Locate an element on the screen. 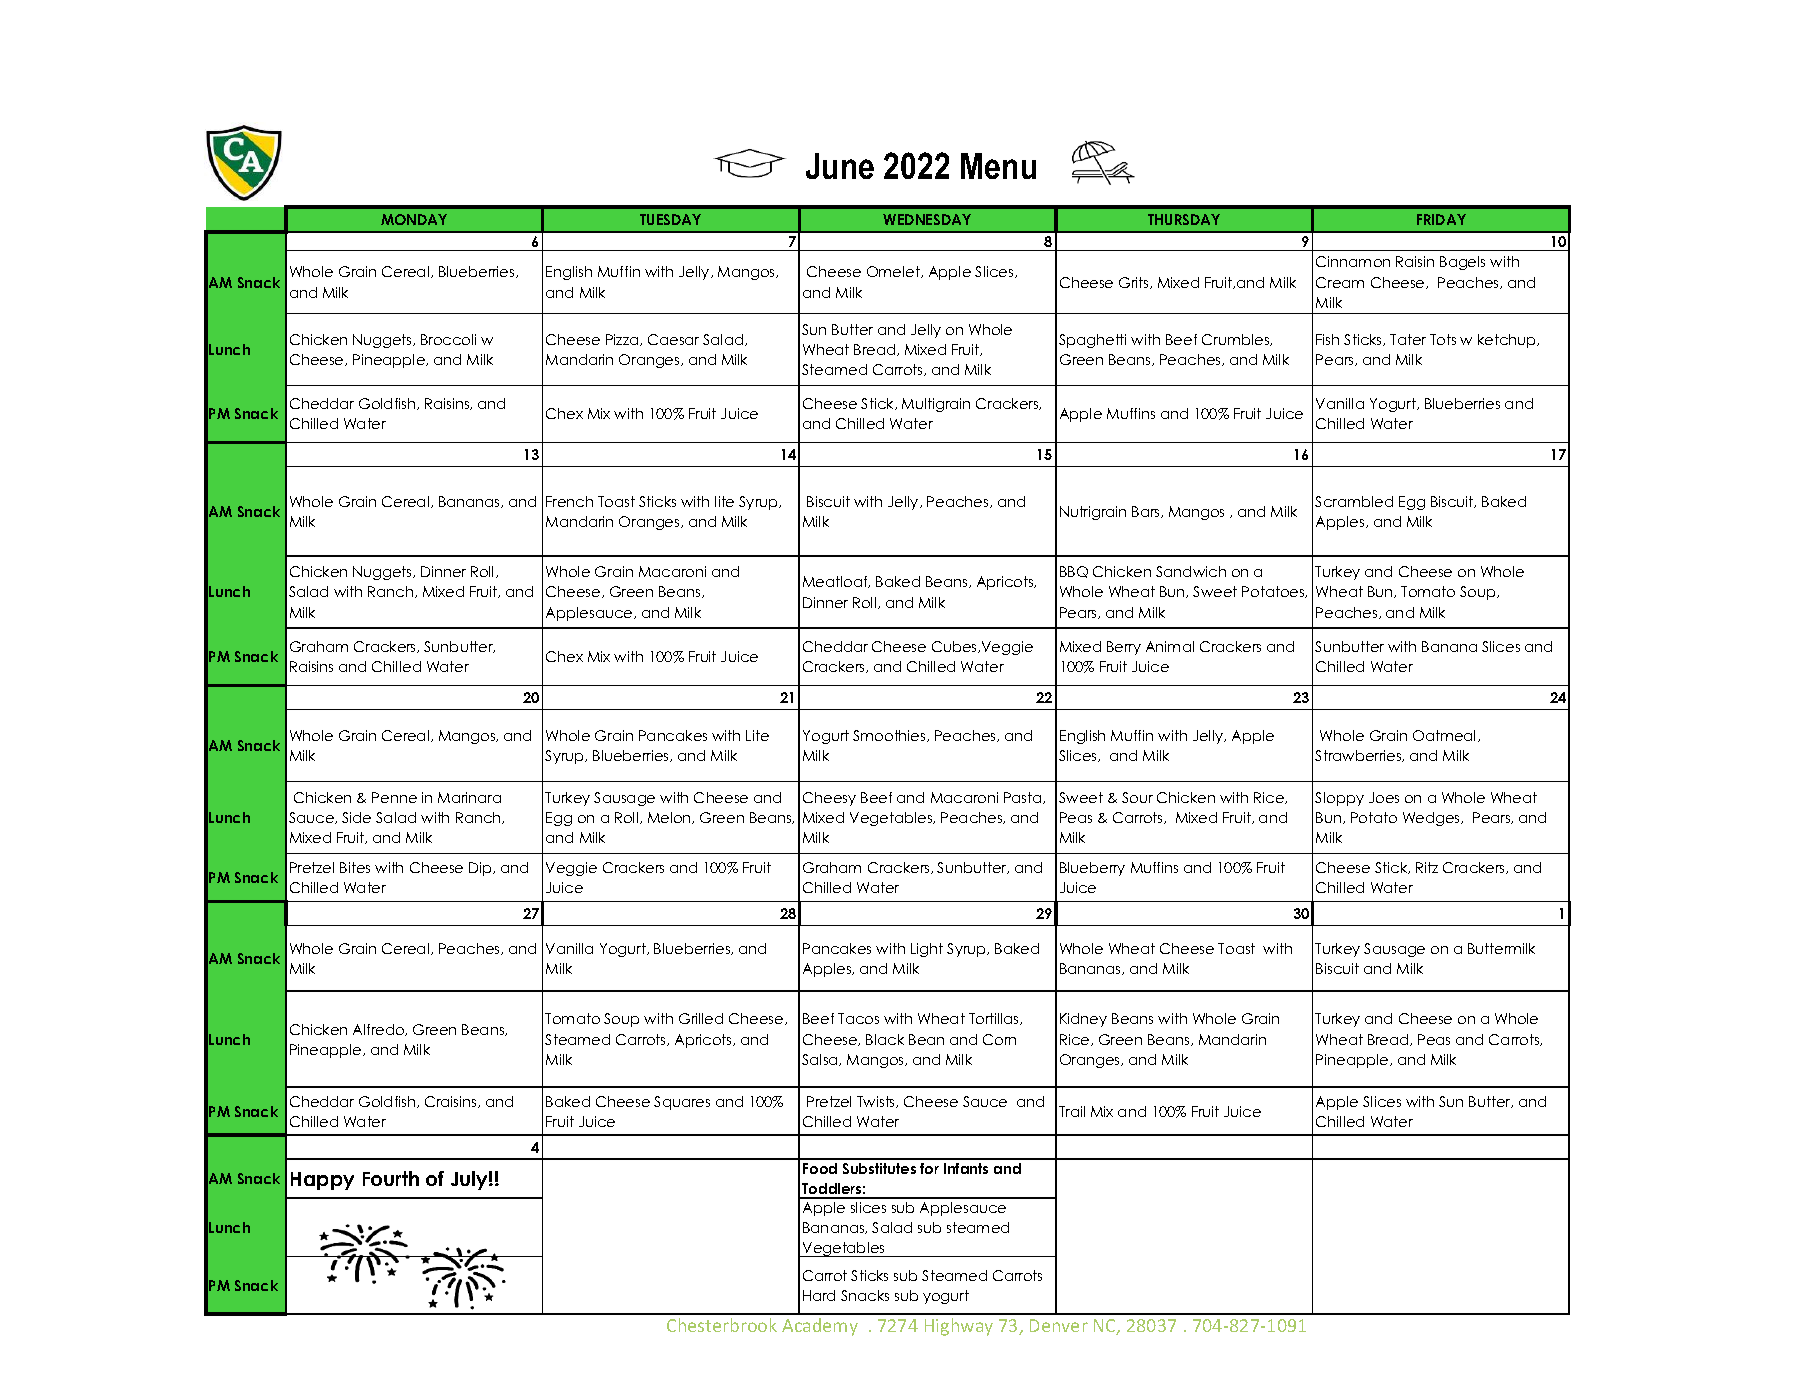 This screenshot has width=1800, height=1391. Fourth is located at coordinates (391, 1178).
